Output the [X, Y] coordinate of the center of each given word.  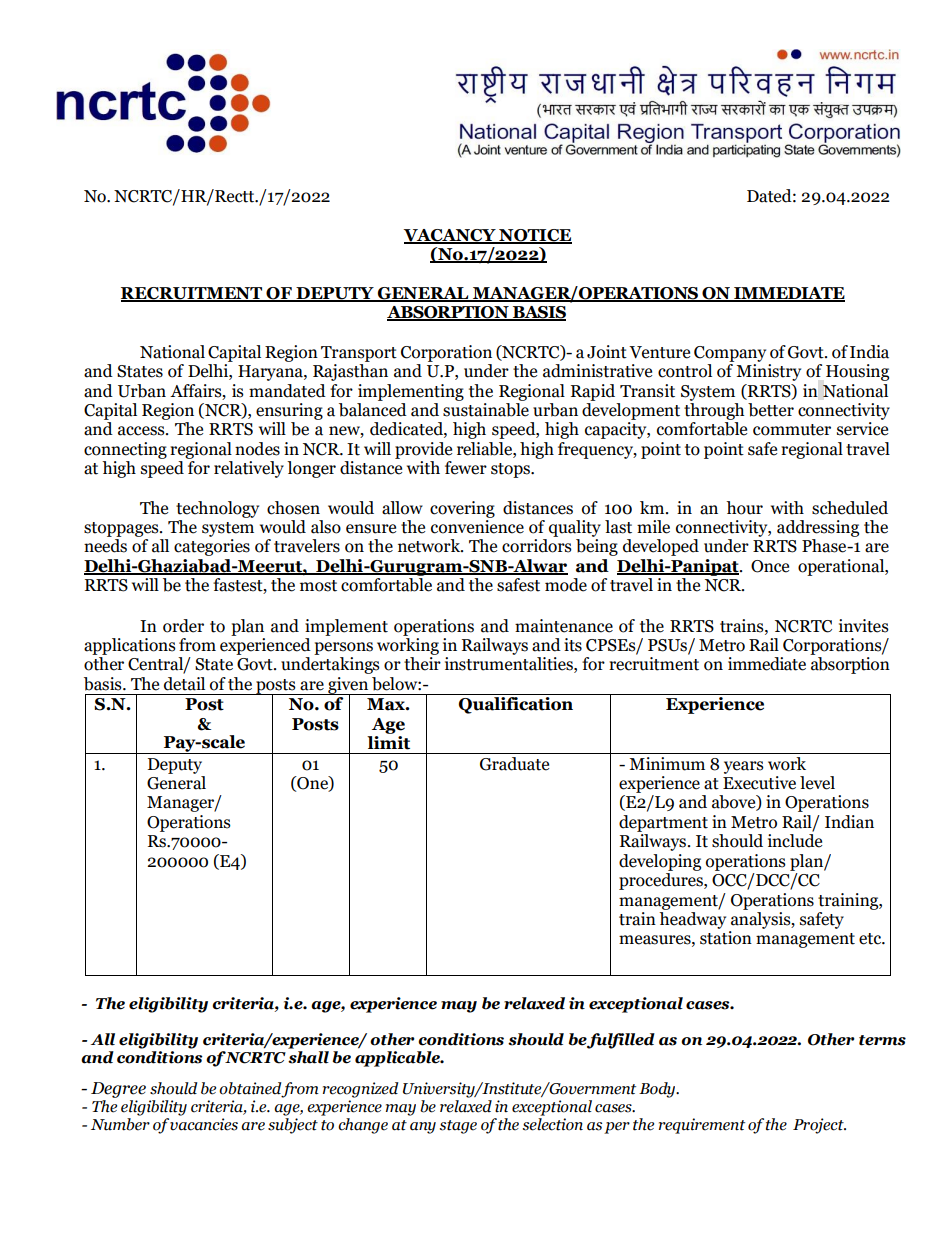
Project [819, 1126]
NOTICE [534, 236]
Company [730, 354]
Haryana [271, 373]
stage [458, 1127]
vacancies [204, 1124]
